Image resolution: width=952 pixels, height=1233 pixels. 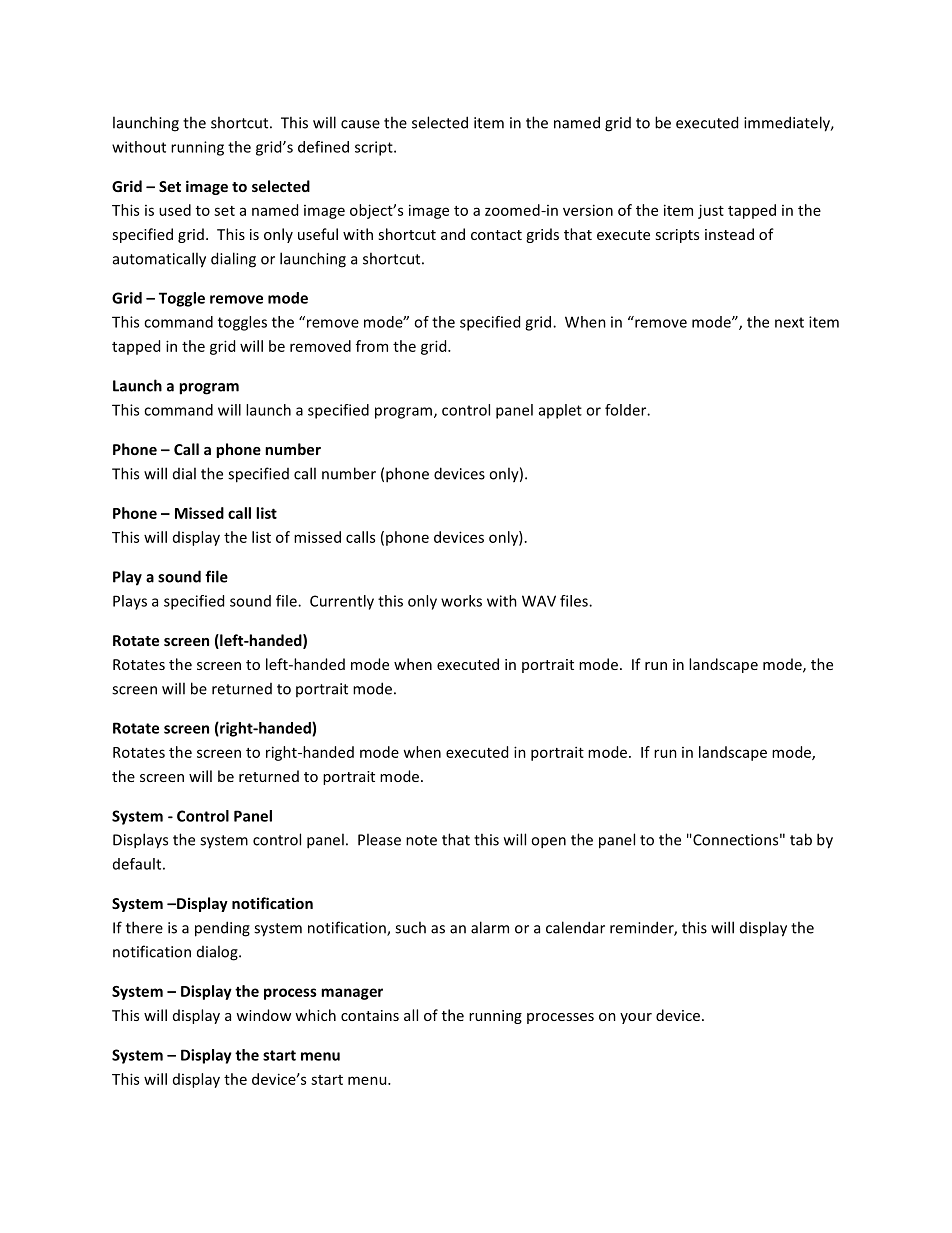 I want to click on alarm, so click(x=490, y=927).
